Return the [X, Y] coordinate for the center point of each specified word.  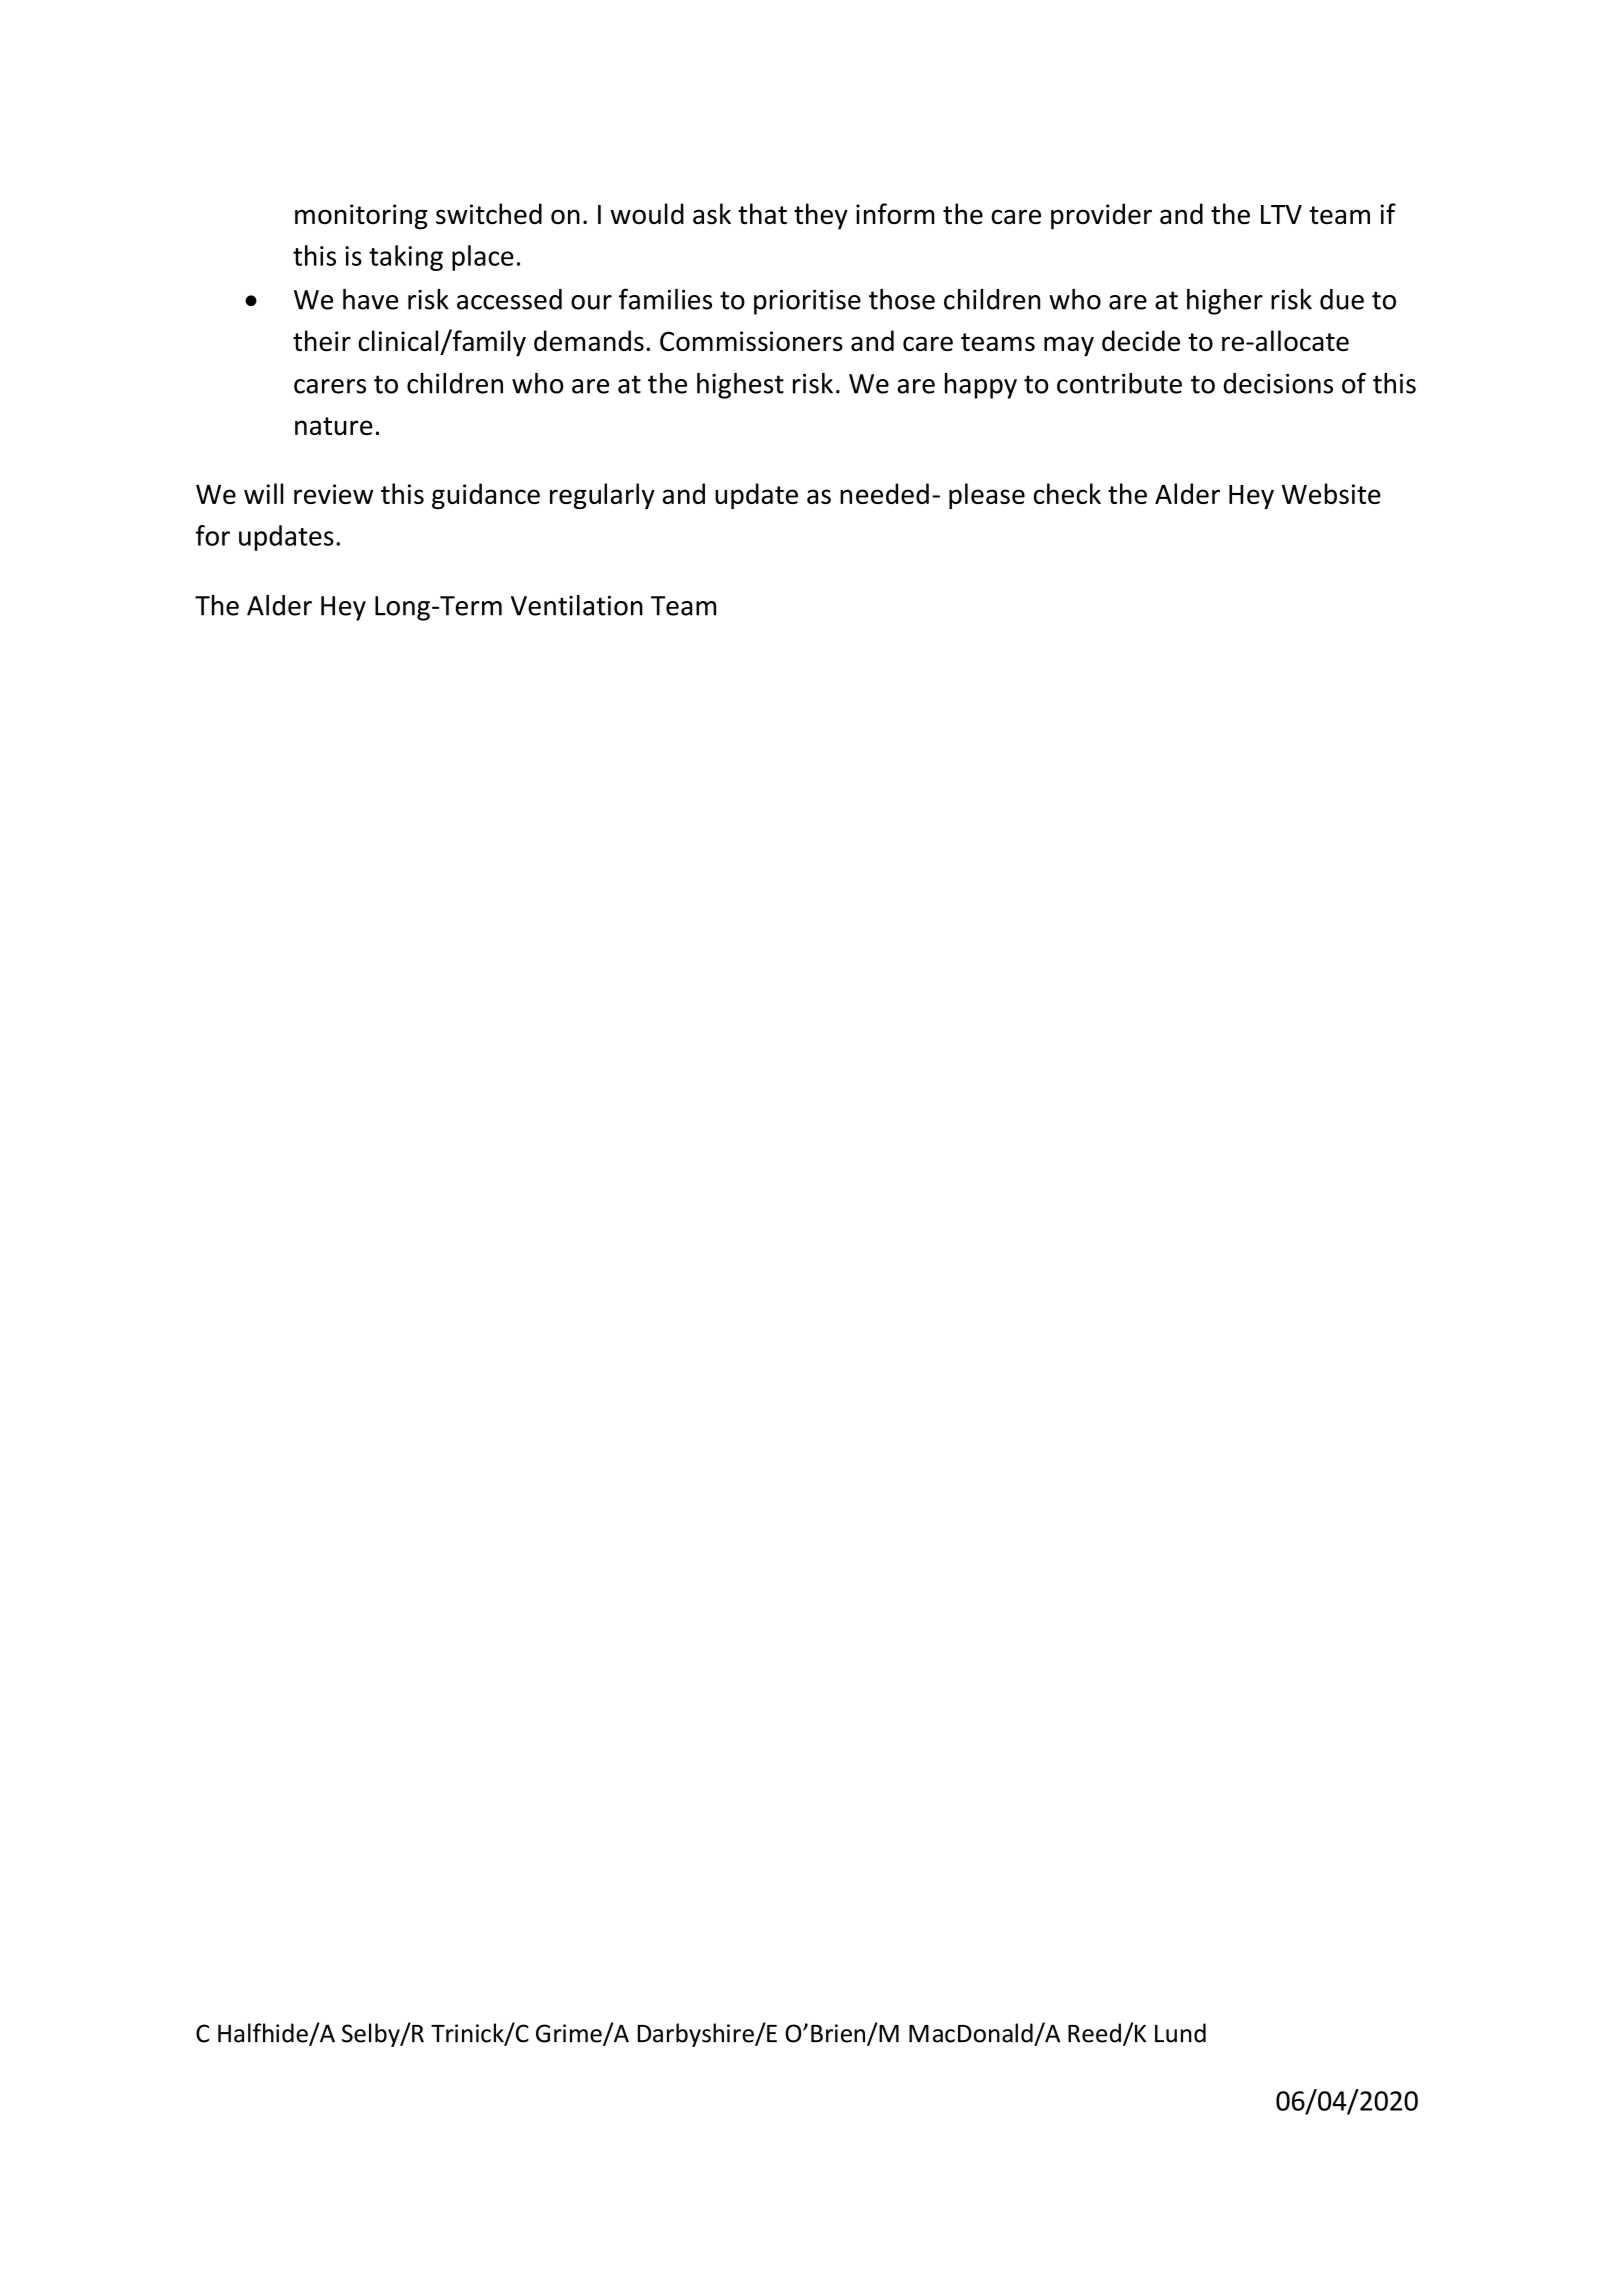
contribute [1119, 383]
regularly [602, 496]
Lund [1180, 2033]
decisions [1278, 383]
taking [406, 258]
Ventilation [577, 605]
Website [1331, 493]
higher [1225, 302]
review [333, 494]
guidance [486, 496]
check [1067, 493]
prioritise [807, 302]
